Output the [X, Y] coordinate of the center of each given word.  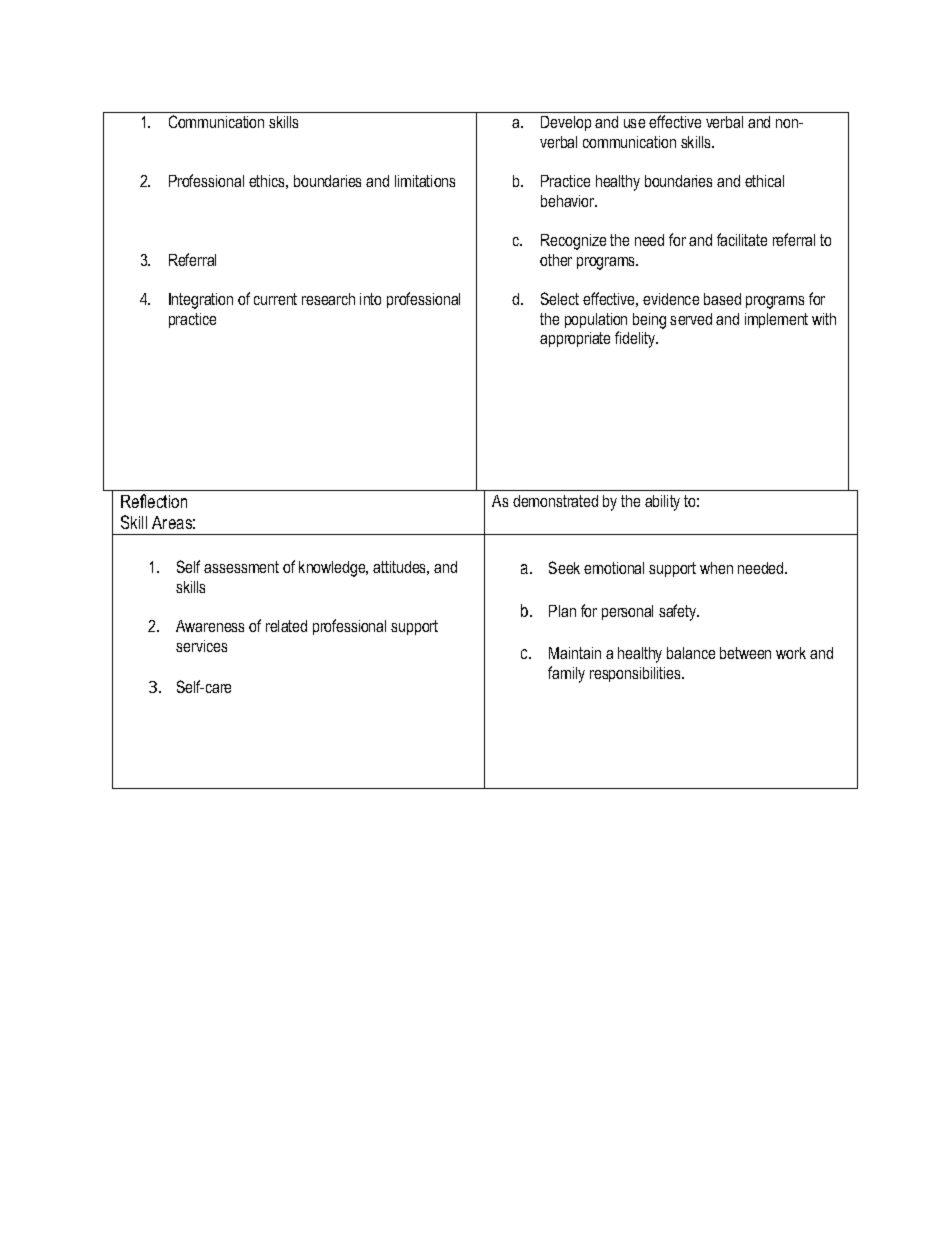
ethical [764, 181]
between [745, 653]
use [634, 123]
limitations [425, 181]
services [201, 646]
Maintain [575, 653]
